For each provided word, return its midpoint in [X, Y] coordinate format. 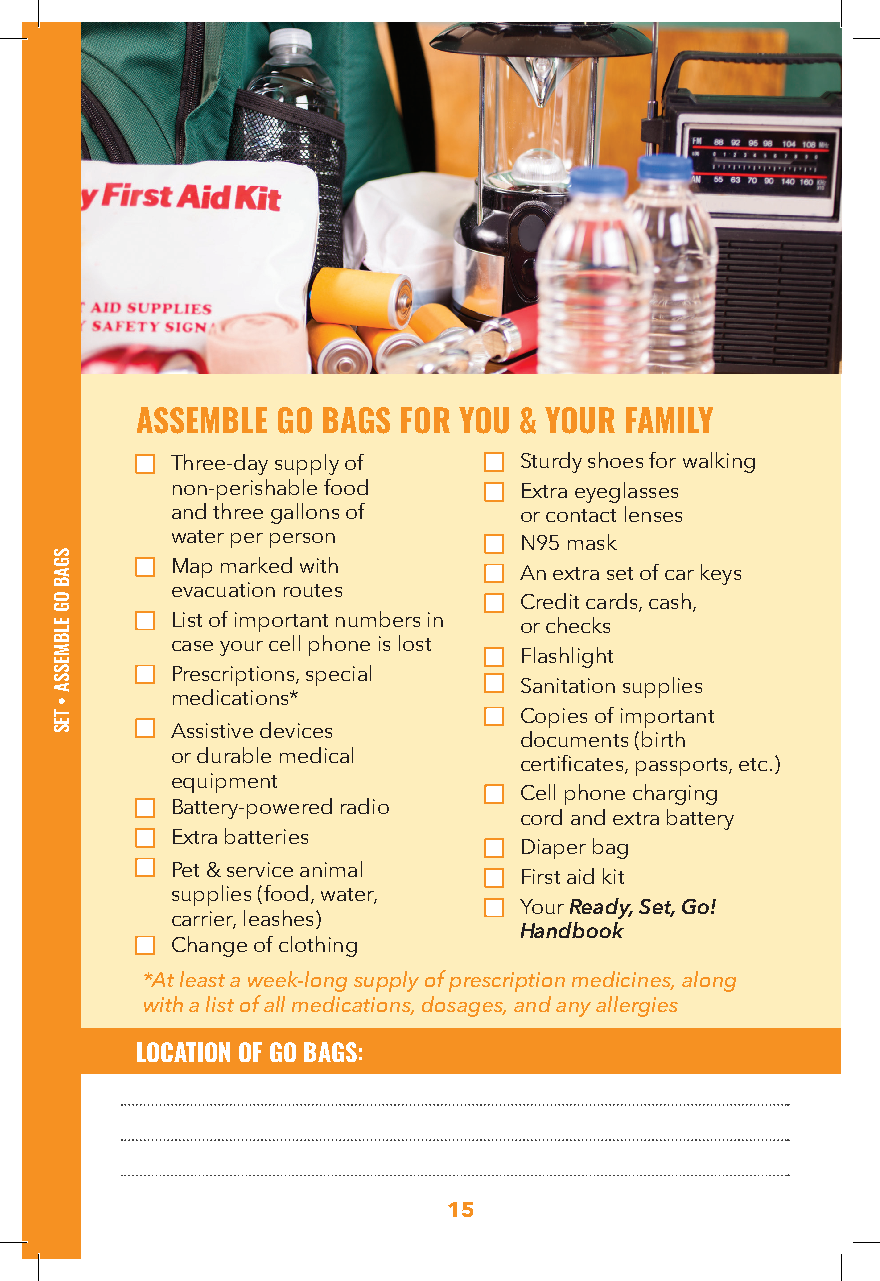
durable [234, 755]
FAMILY [669, 420]
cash [670, 601]
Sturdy [551, 462]
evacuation [223, 589]
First [541, 876]
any [573, 1009]
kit [613, 876]
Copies [554, 718]
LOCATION [183, 1052]
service [260, 869]
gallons [305, 513]
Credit [550, 601]
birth [663, 739]
